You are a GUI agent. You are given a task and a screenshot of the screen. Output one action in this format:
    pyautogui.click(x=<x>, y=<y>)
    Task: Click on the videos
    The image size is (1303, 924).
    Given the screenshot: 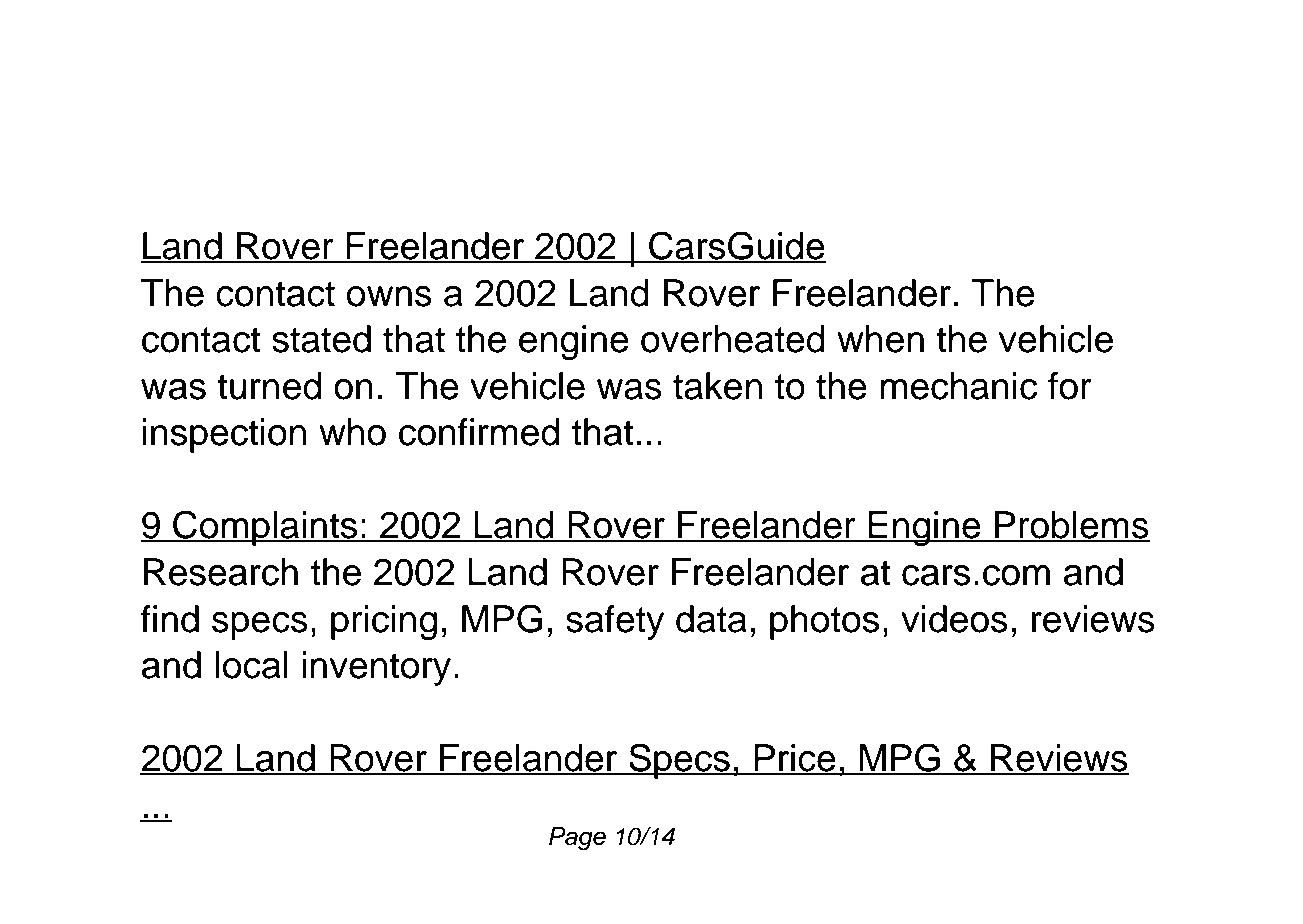 What is the action you would take?
    pyautogui.click(x=954, y=619)
